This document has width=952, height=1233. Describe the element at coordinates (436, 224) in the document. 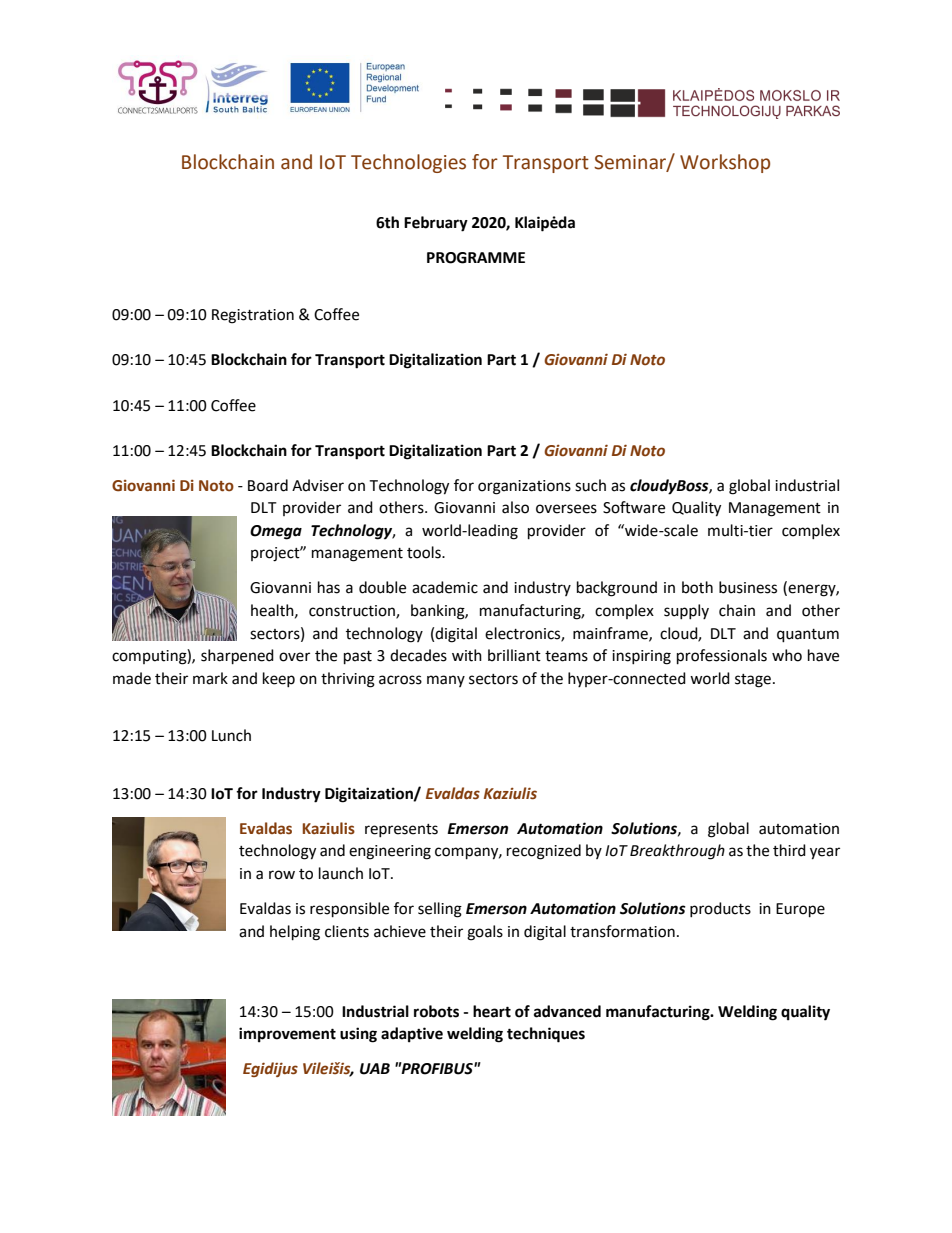

I see `February` at that location.
